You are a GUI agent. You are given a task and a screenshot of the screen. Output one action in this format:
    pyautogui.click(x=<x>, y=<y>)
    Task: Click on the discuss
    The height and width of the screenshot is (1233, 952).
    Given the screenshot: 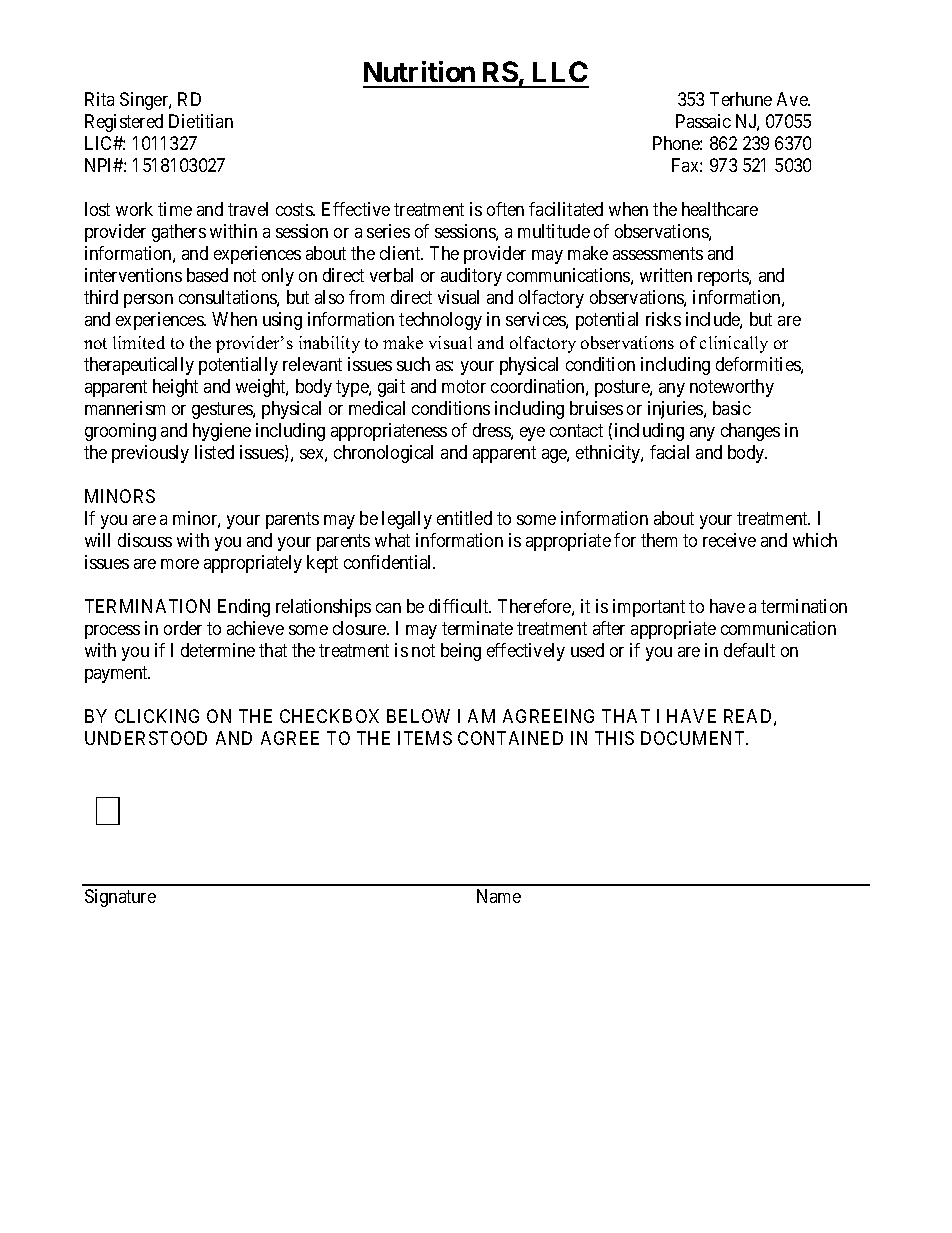 What is the action you would take?
    pyautogui.click(x=145, y=540)
